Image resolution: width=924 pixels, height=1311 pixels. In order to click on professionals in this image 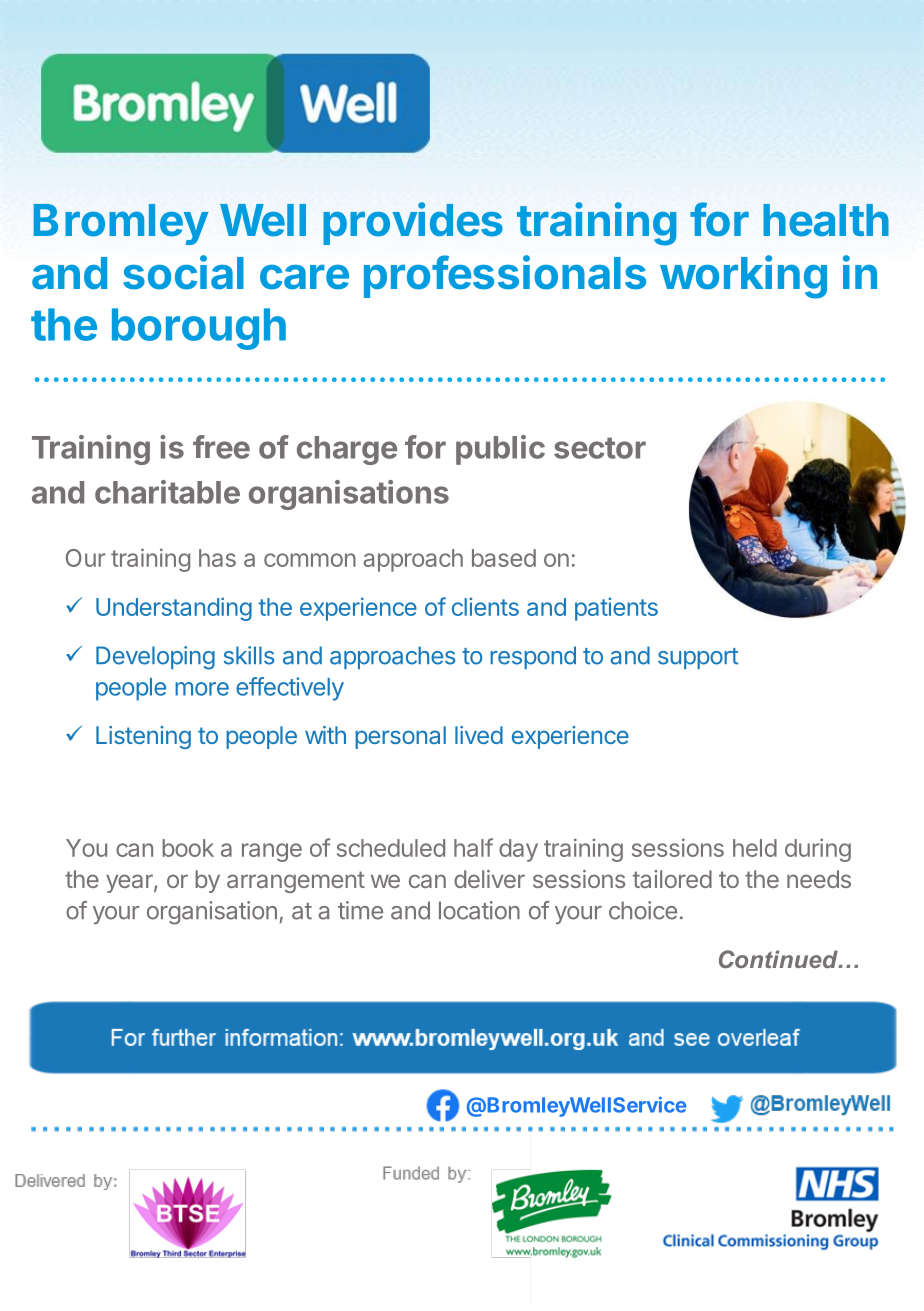, I will do `click(505, 276)`.
